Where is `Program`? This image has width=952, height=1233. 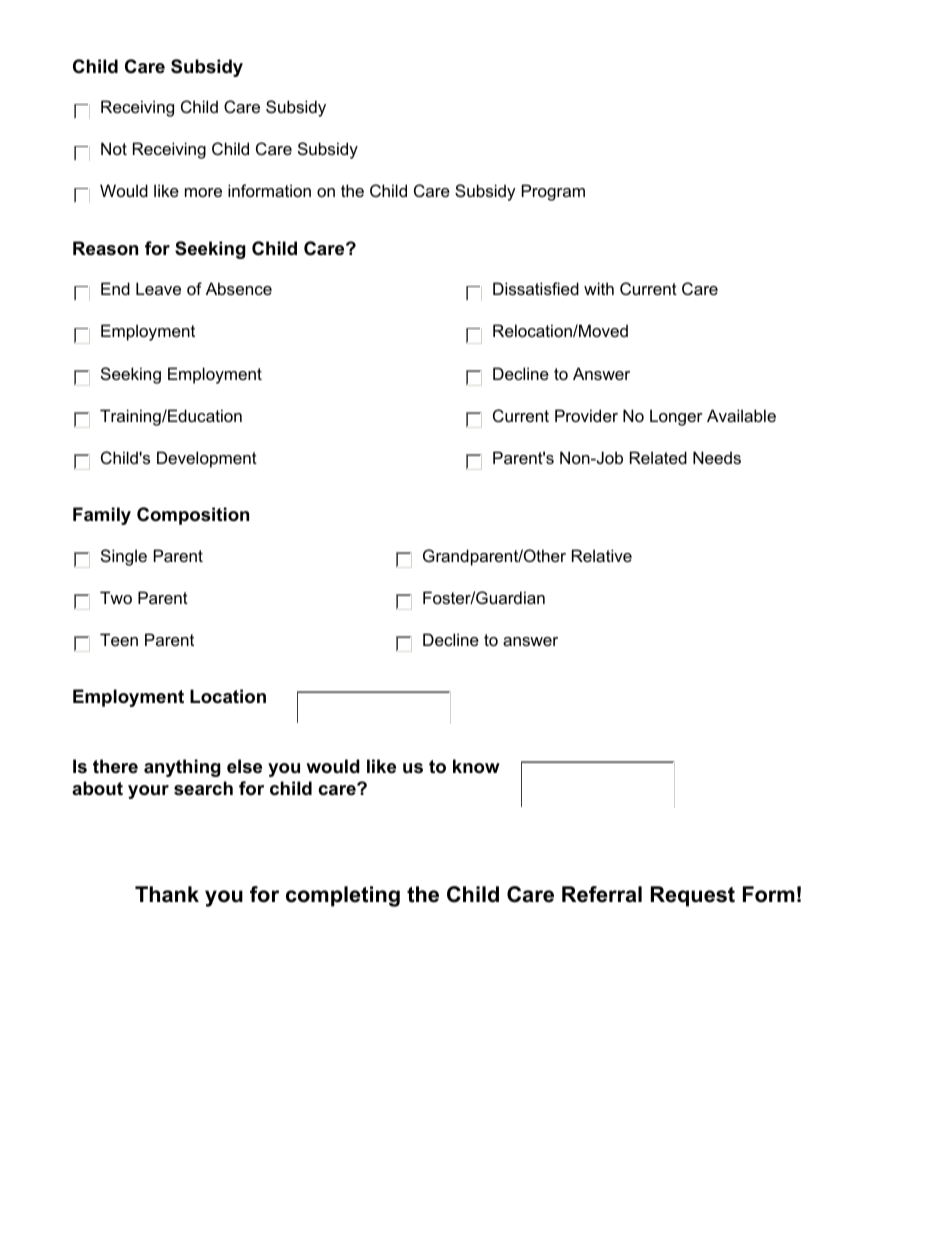 Program is located at coordinates (553, 192).
